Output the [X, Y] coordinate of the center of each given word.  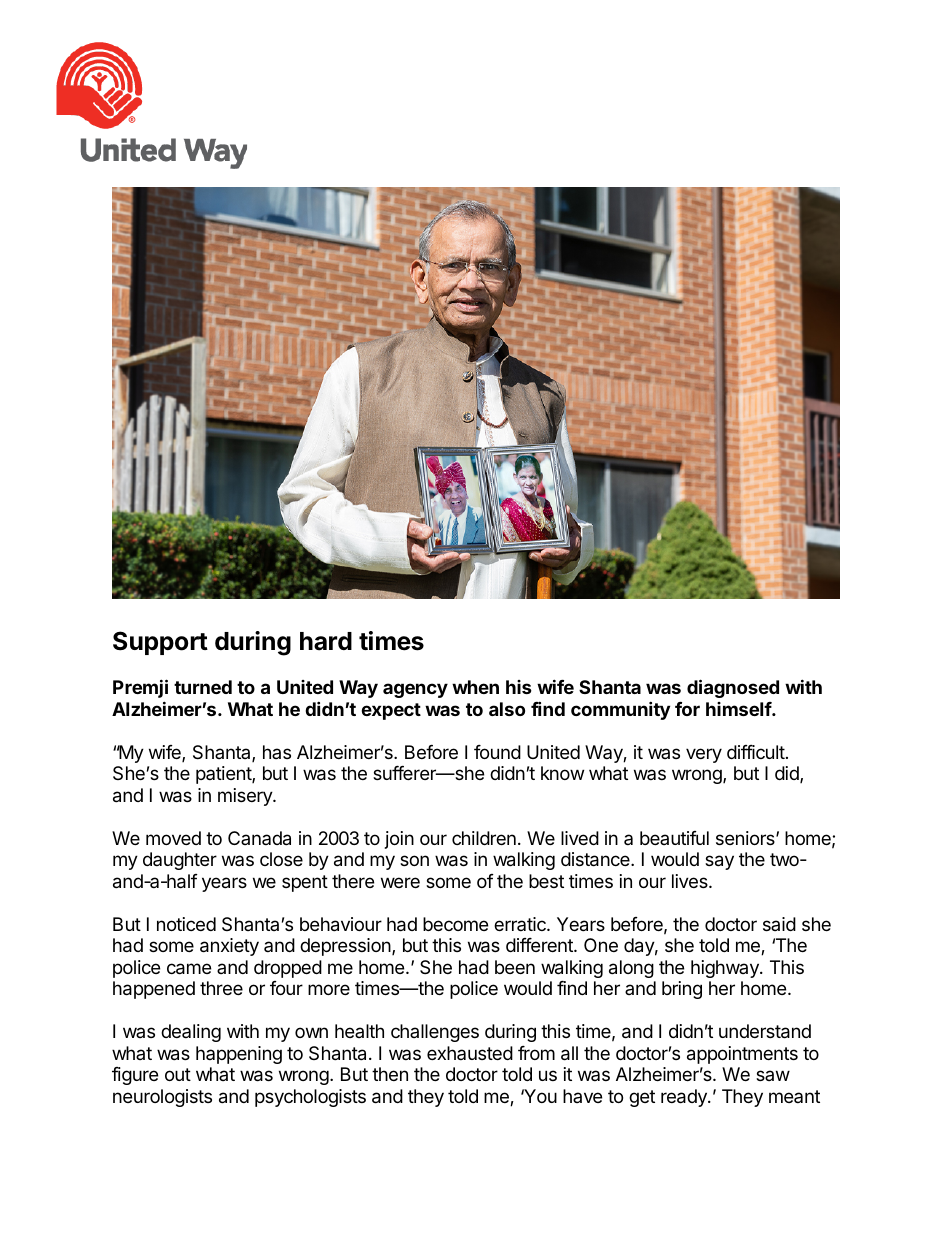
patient [224, 775]
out [178, 1074]
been [515, 967]
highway [726, 969]
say [719, 862]
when [475, 687]
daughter [180, 861]
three [221, 988]
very [704, 755]
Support [160, 643]
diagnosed [733, 688]
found [497, 752]
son [414, 860]
